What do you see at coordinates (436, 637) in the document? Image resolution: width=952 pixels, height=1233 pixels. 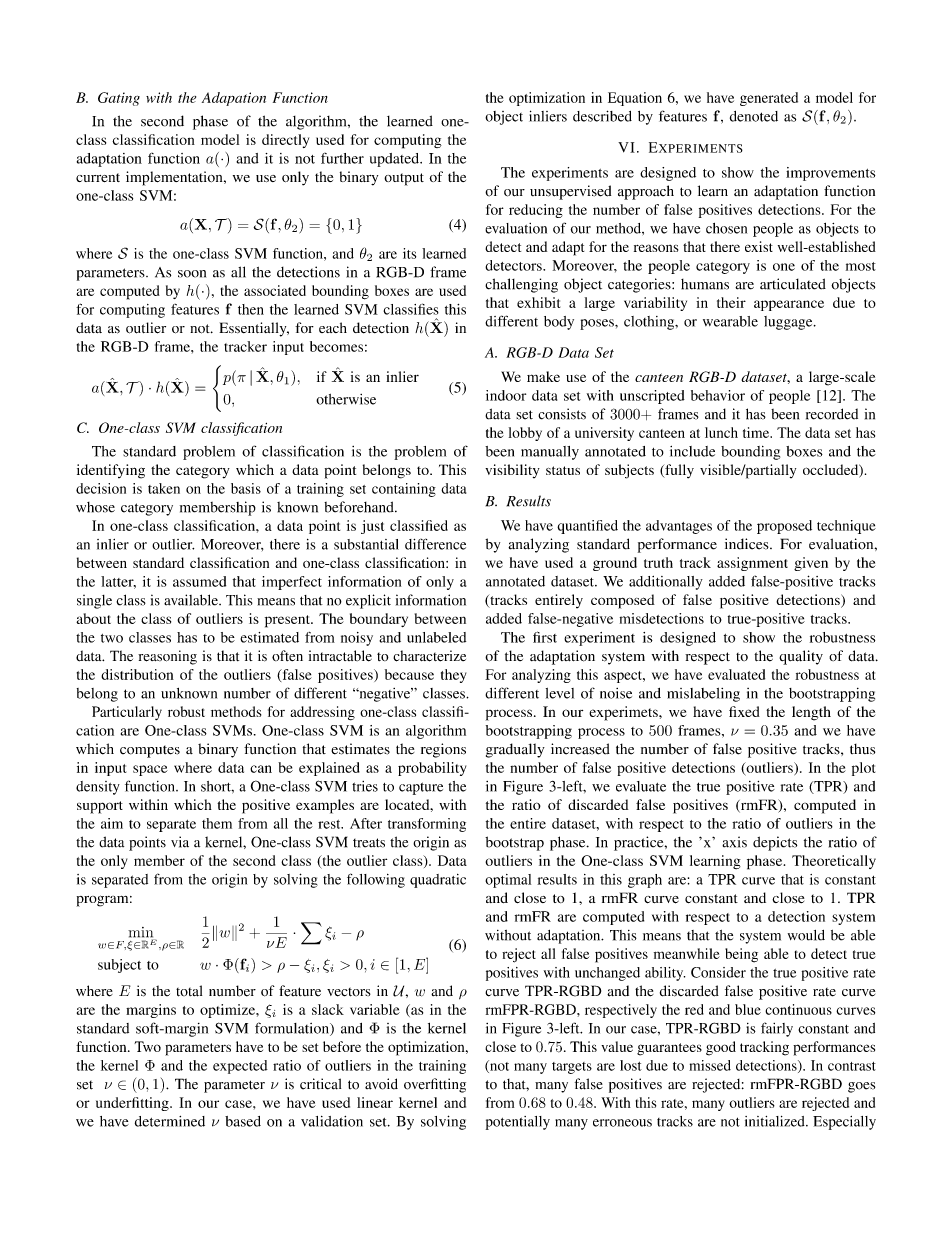 I see `unlabeled` at bounding box center [436, 637].
